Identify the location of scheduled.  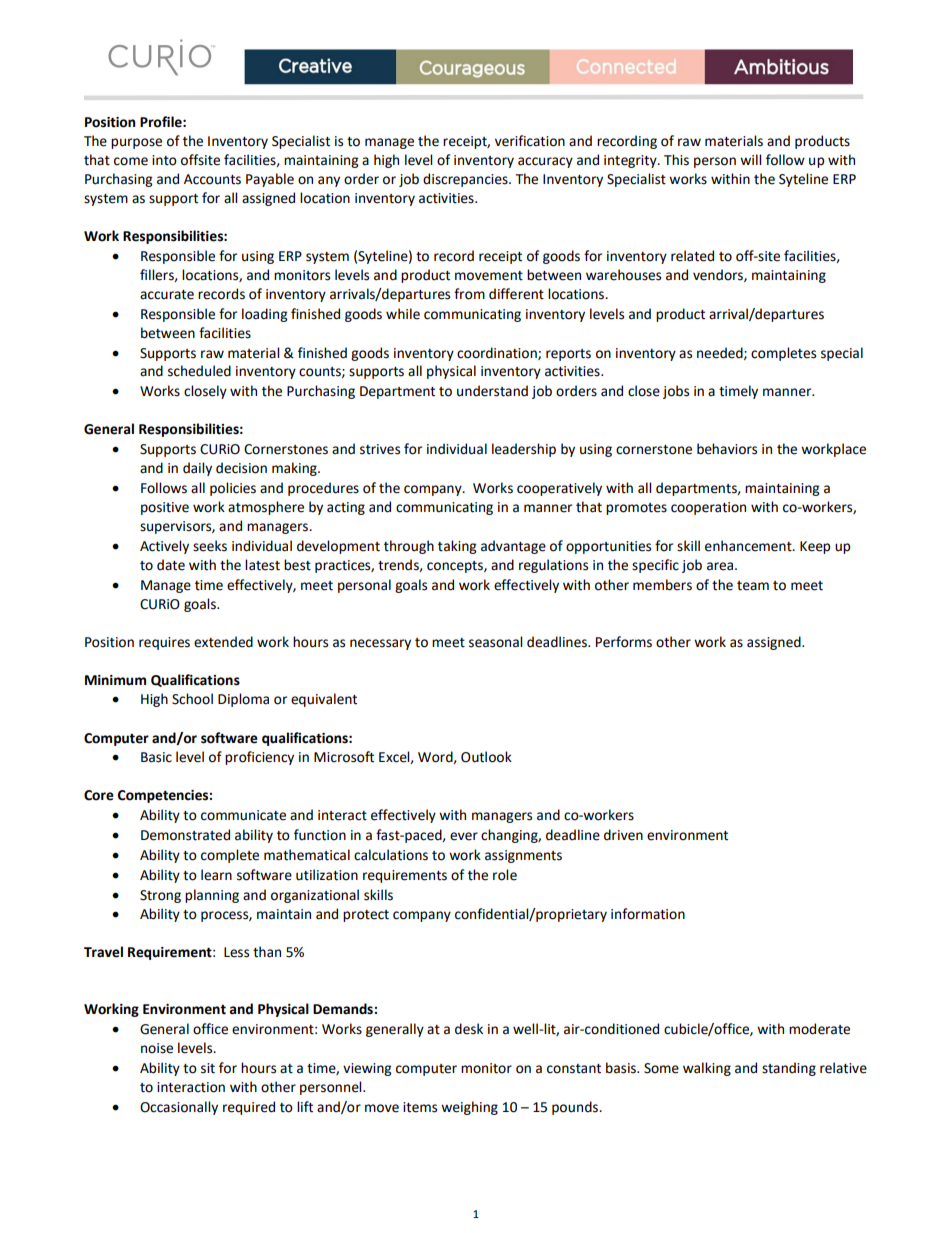
(199, 371).
